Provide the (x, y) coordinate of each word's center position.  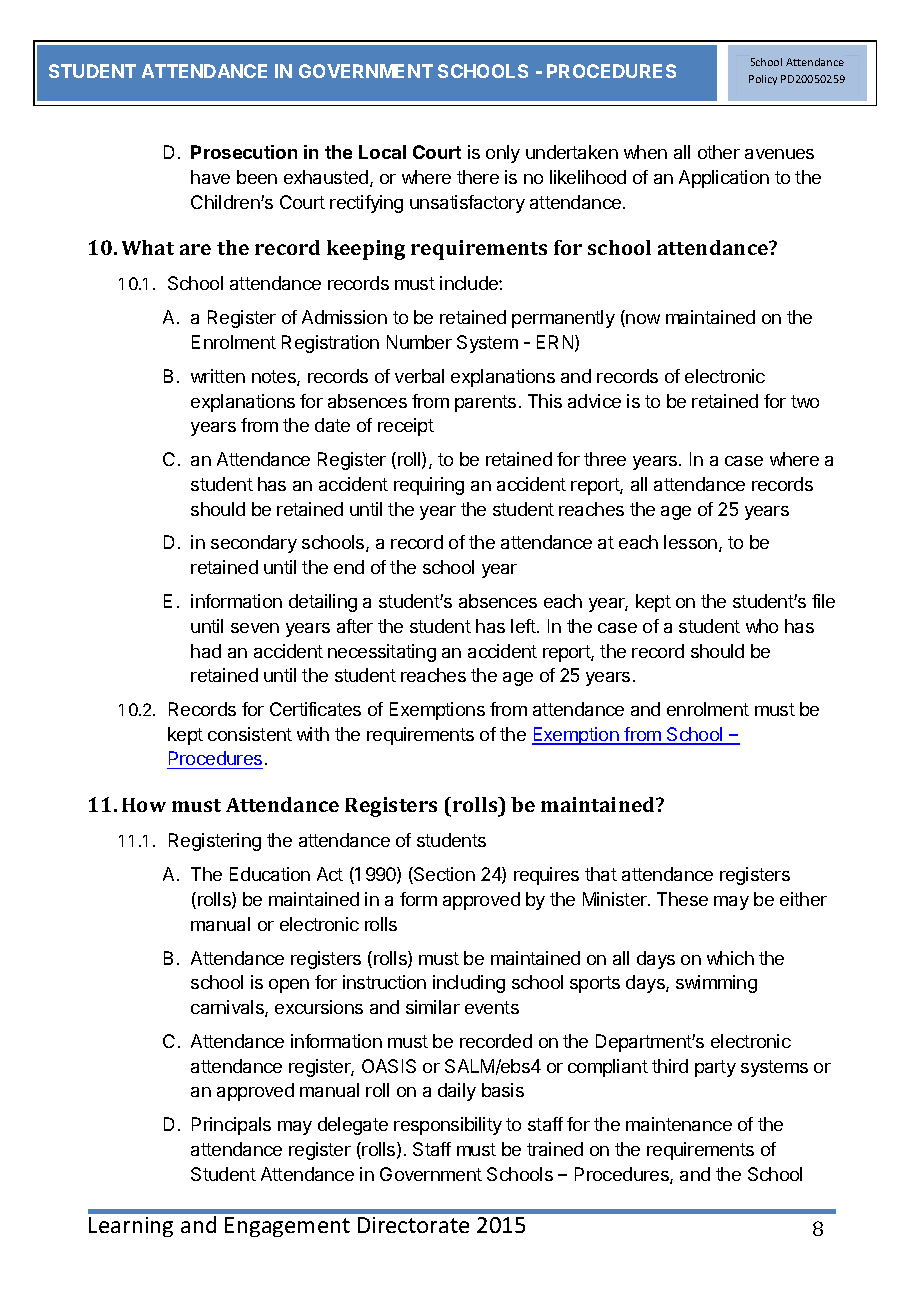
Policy (763, 80)
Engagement (287, 1227)
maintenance (679, 1124)
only (503, 154)
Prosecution (244, 152)
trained (555, 1149)
